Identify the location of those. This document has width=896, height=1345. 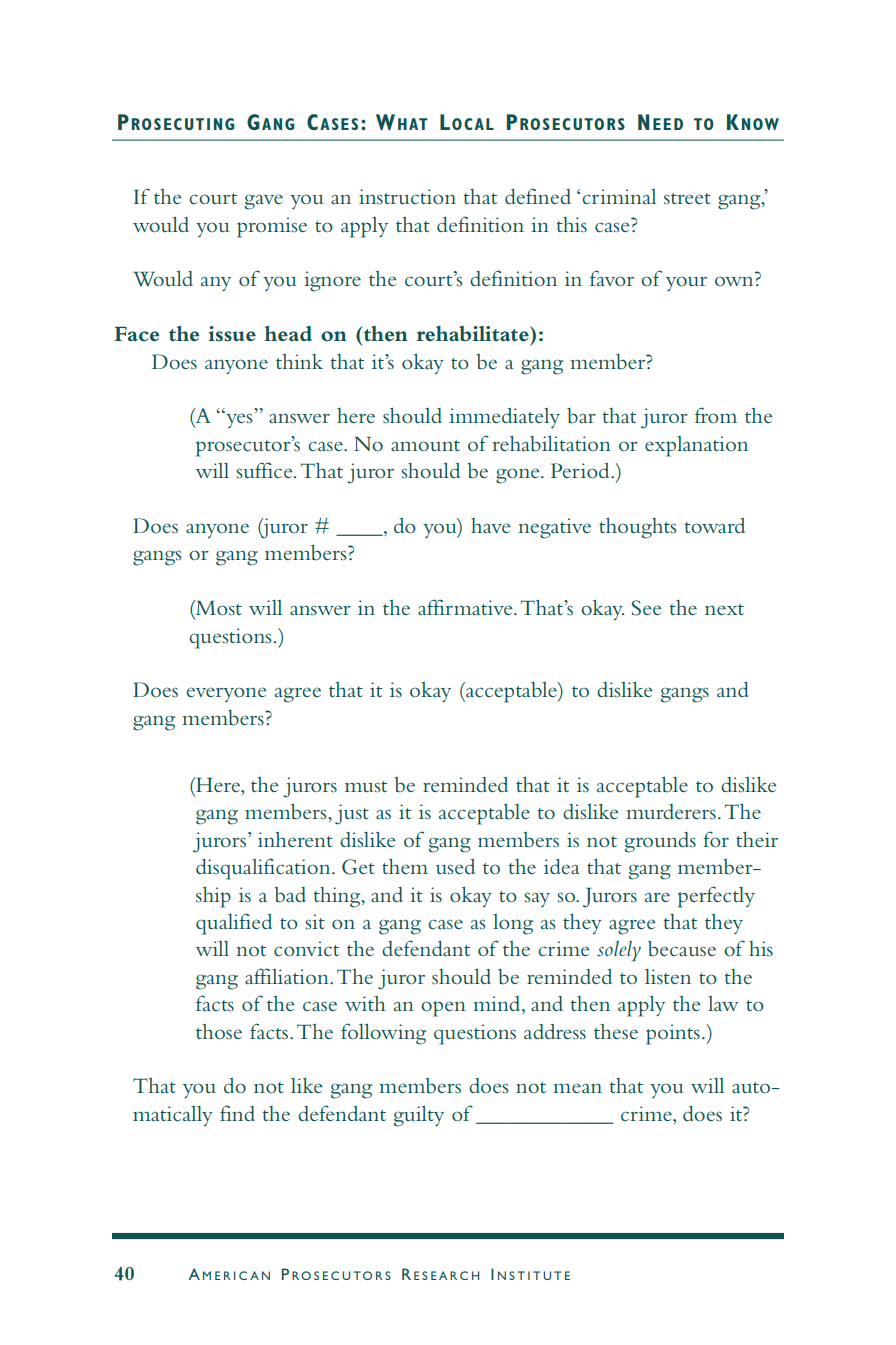
(219, 1031).
